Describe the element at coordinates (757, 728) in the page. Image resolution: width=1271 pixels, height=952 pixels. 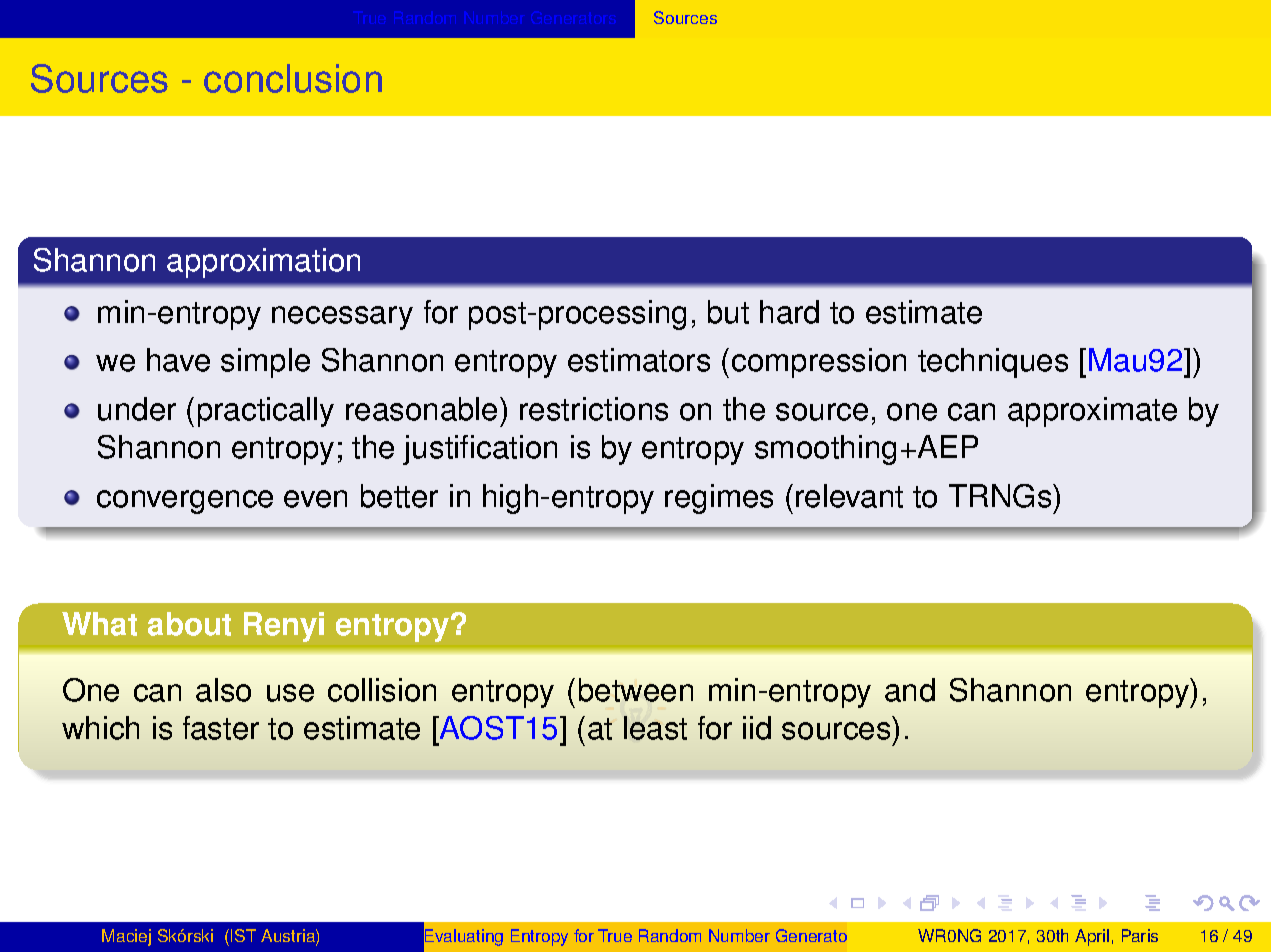
I see `iid` at that location.
